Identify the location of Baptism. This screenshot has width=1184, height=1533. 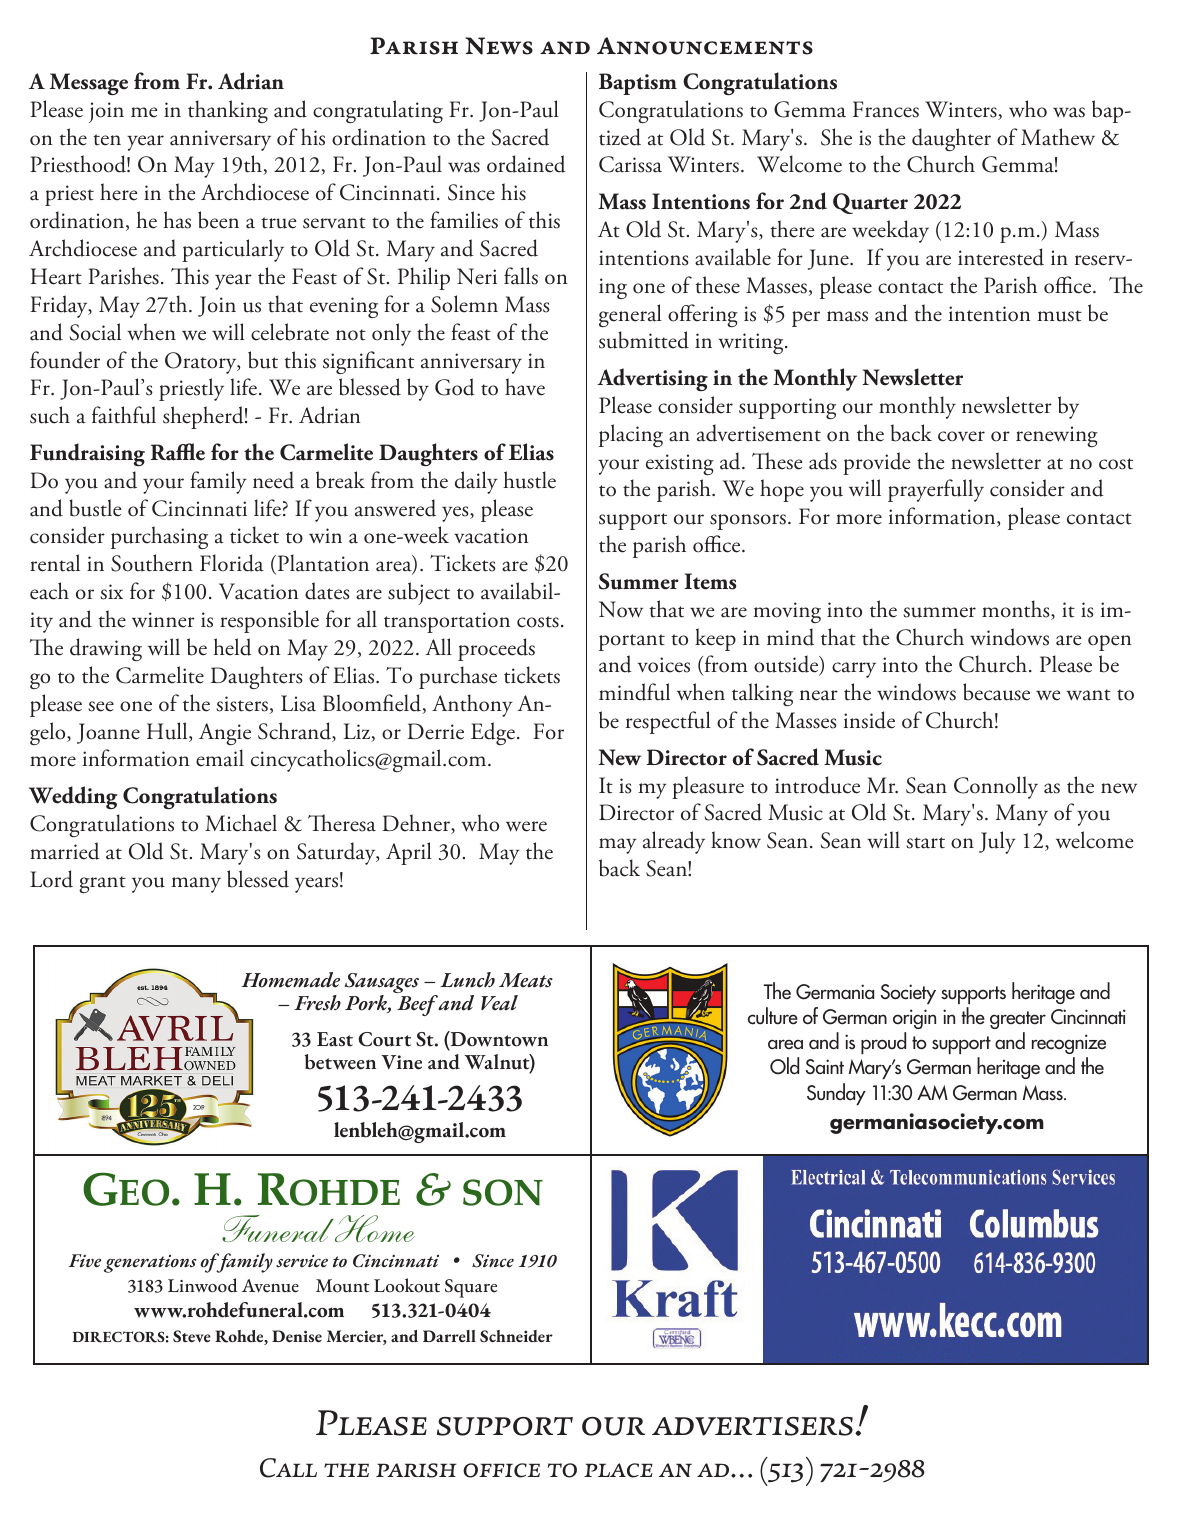
(638, 84).
